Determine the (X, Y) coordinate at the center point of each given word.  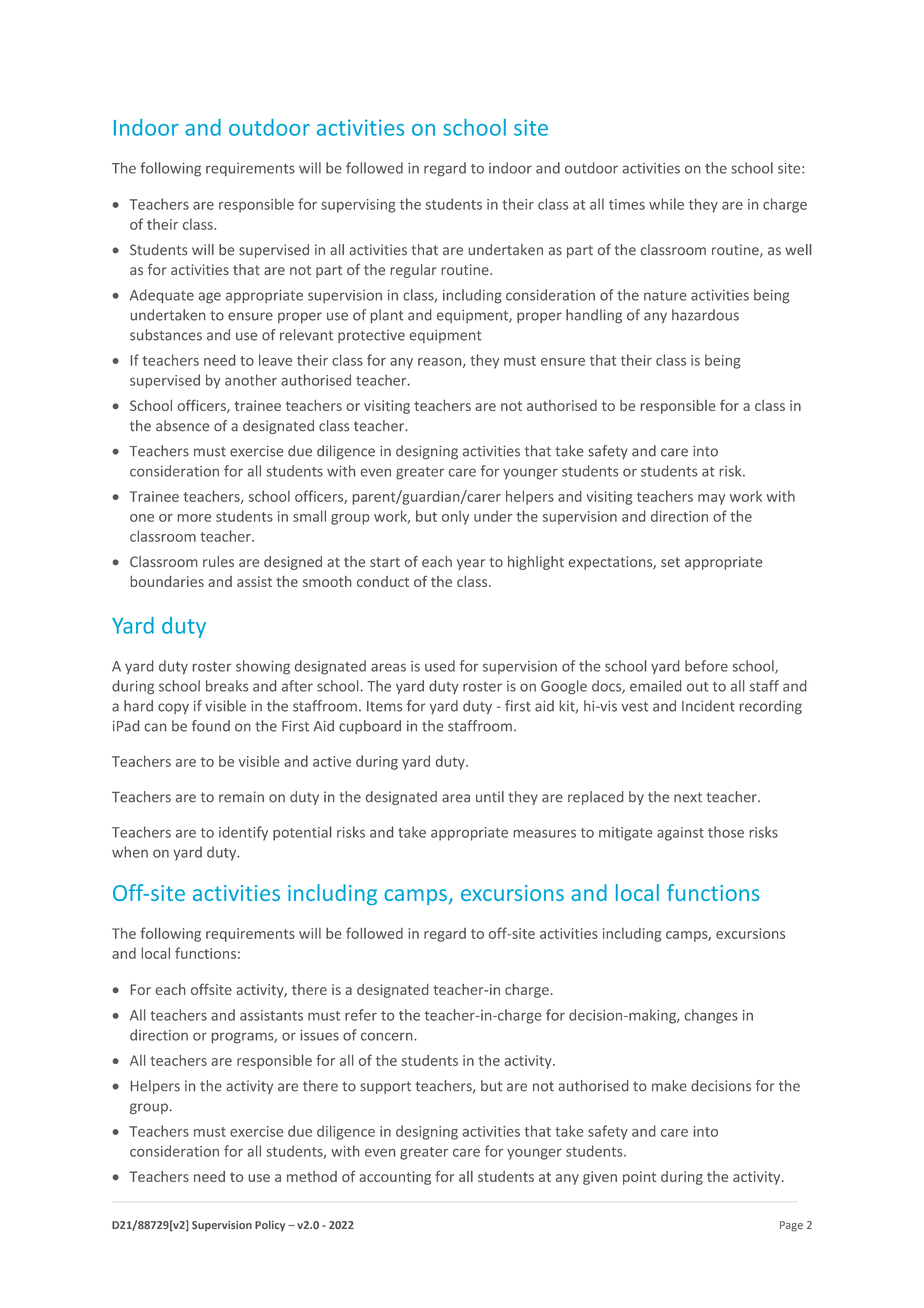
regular (414, 271)
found (211, 726)
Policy (270, 1225)
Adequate (162, 296)
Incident (708, 706)
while (666, 204)
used (440, 666)
